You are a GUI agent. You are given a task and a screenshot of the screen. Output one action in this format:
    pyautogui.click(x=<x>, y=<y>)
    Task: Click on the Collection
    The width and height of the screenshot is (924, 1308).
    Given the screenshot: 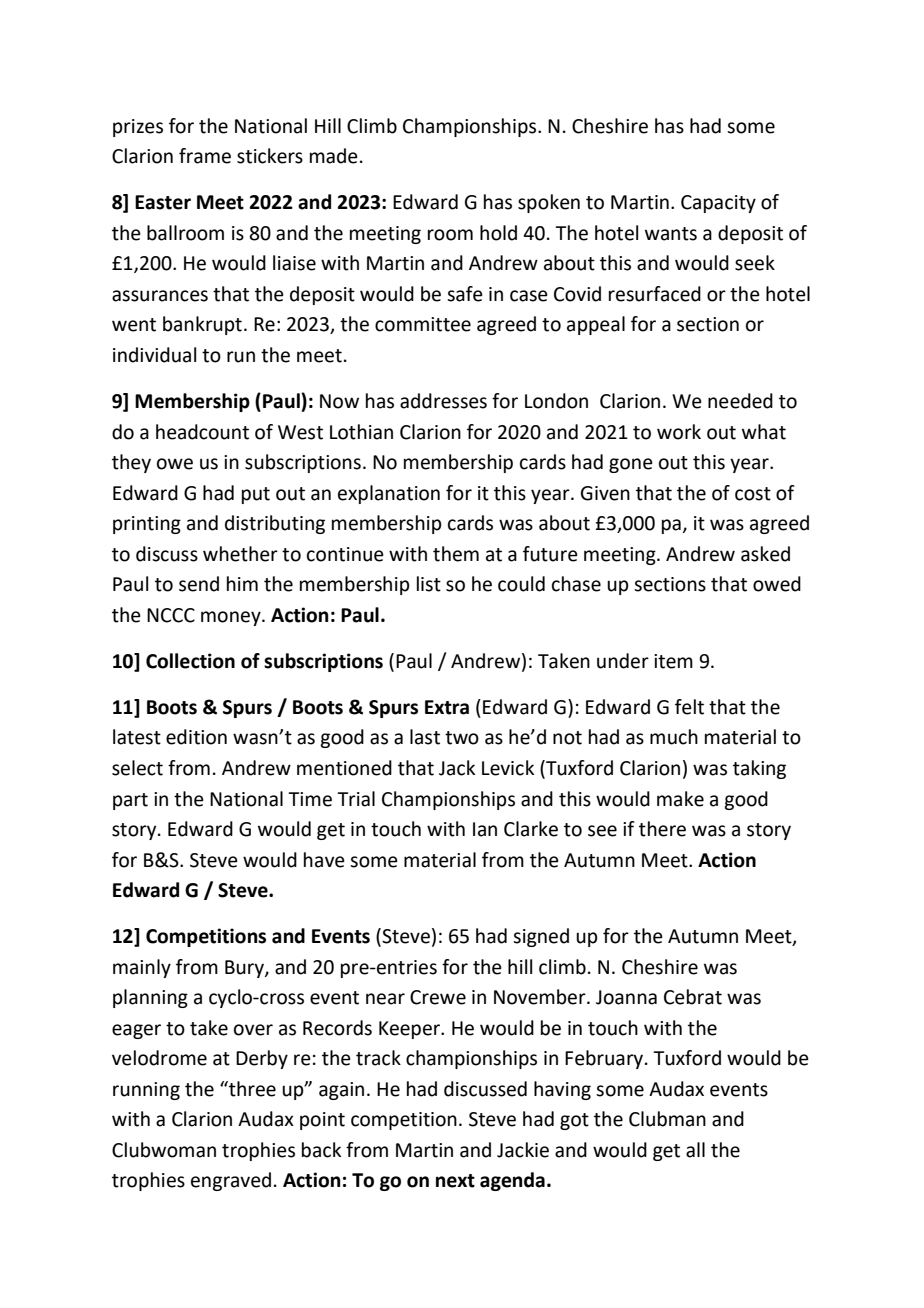 What is the action you would take?
    pyautogui.click(x=190, y=661)
